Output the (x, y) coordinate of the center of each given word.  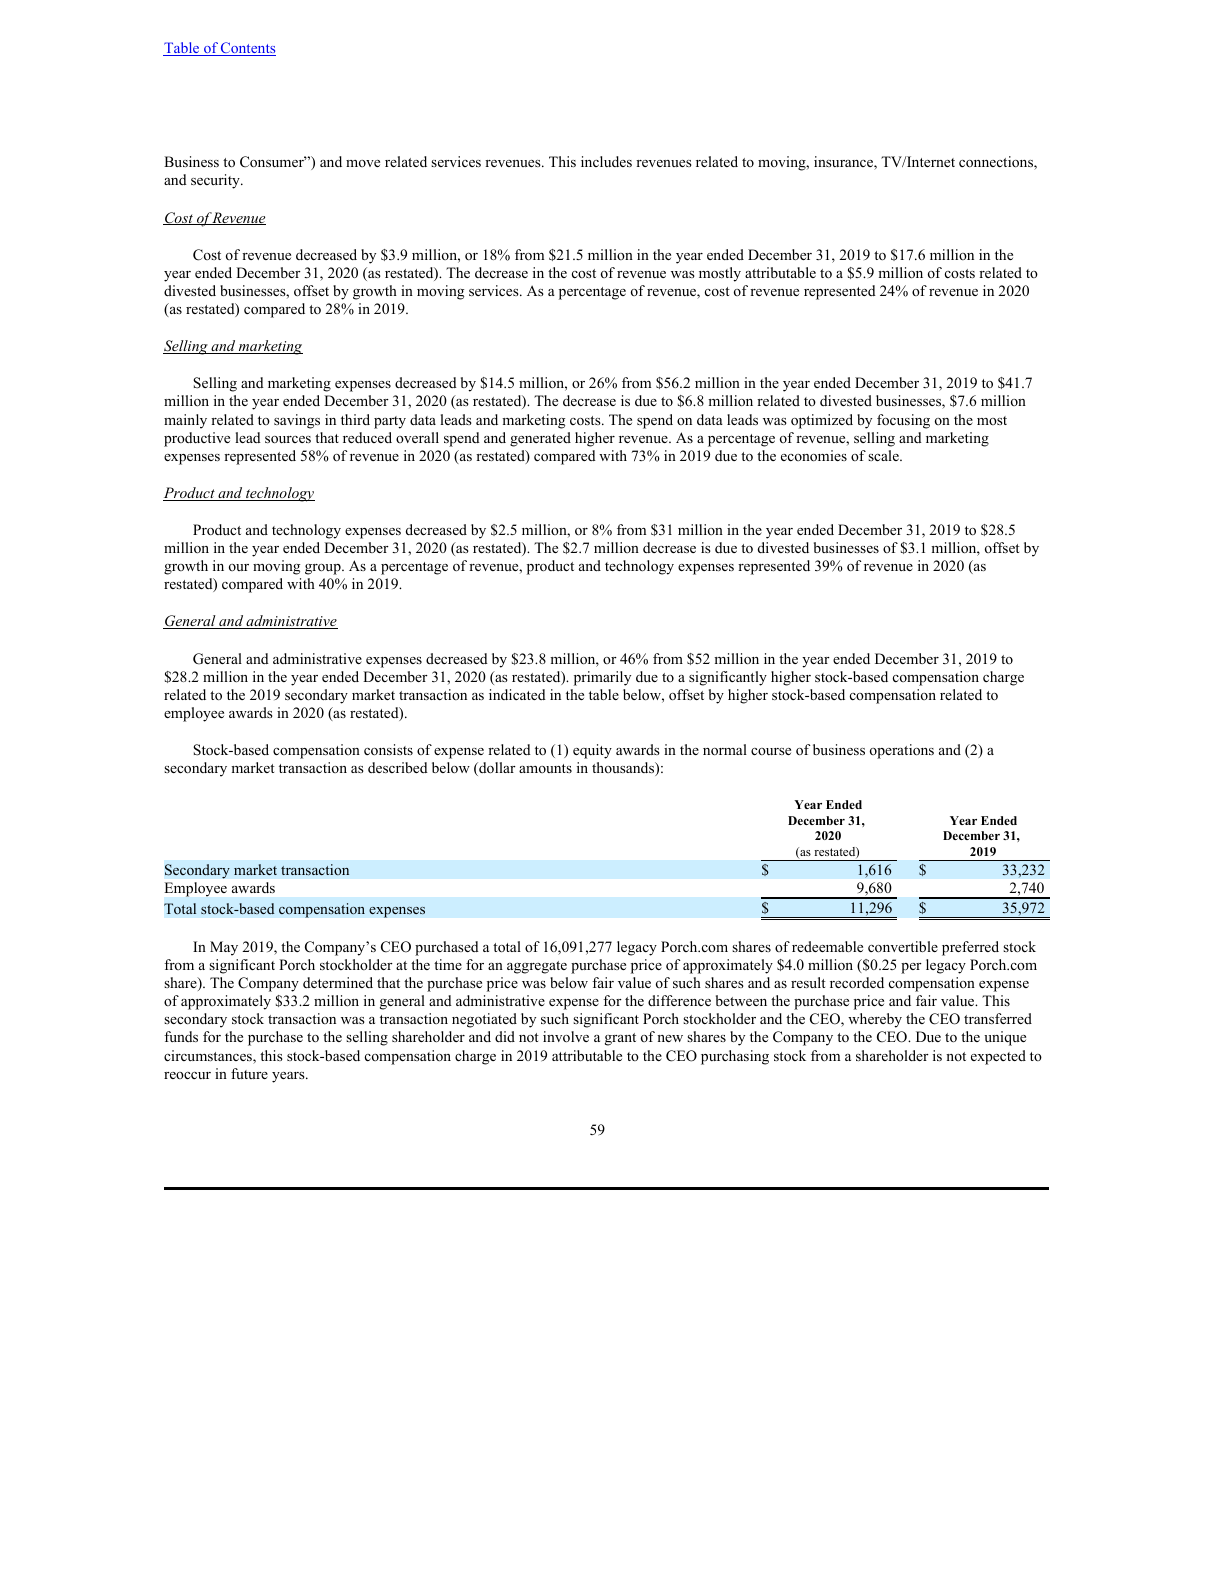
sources (288, 439)
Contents (247, 49)
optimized (822, 421)
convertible (903, 946)
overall (417, 437)
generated (540, 439)
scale (884, 455)
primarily (602, 678)
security (216, 181)
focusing (903, 421)
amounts (545, 768)
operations (902, 751)
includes (606, 161)
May (224, 948)
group (324, 569)
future (249, 1073)
